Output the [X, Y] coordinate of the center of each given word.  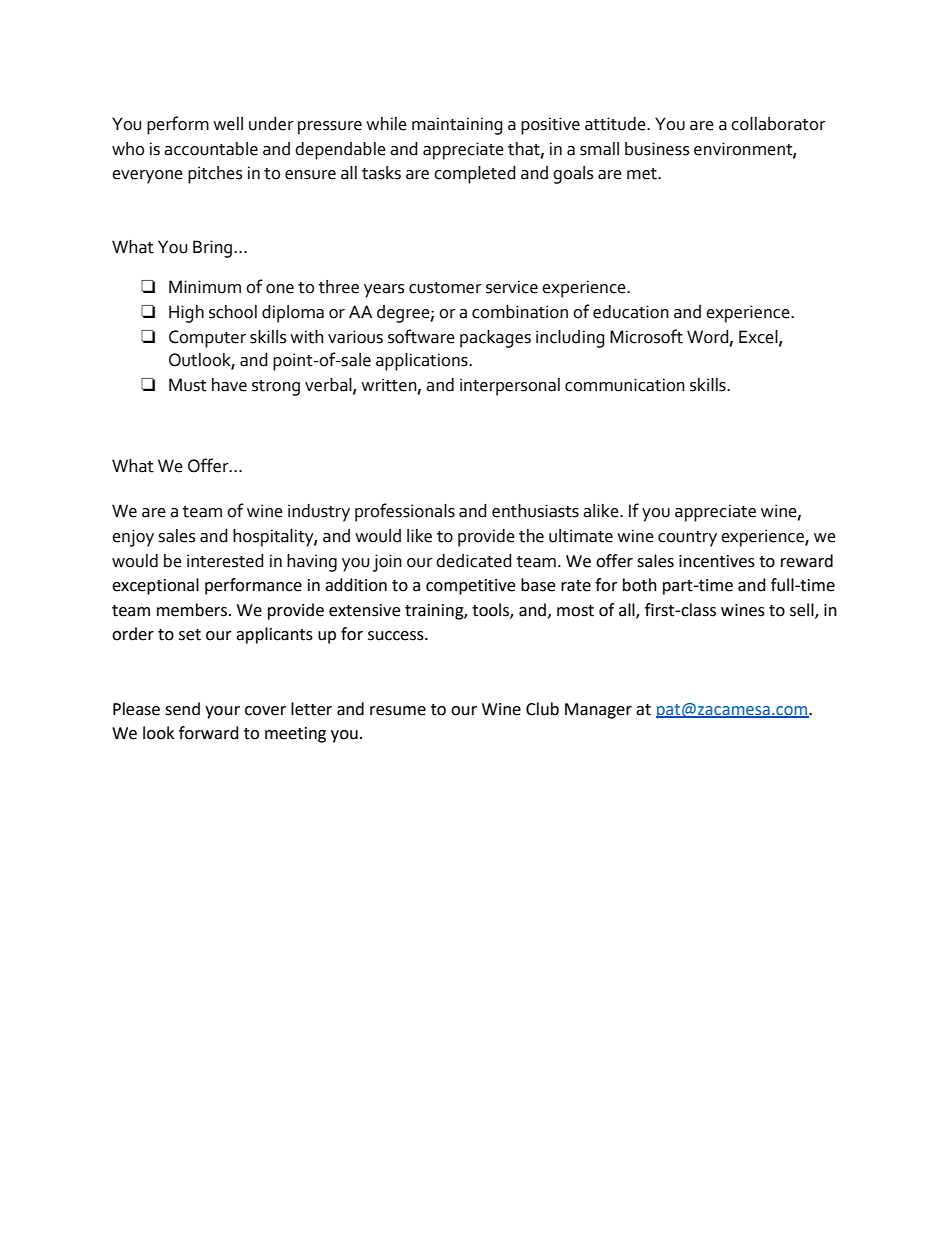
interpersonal [510, 387]
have [229, 385]
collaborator [778, 124]
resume [398, 711]
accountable [211, 149]
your [222, 712]
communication [625, 385]
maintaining [457, 126]
